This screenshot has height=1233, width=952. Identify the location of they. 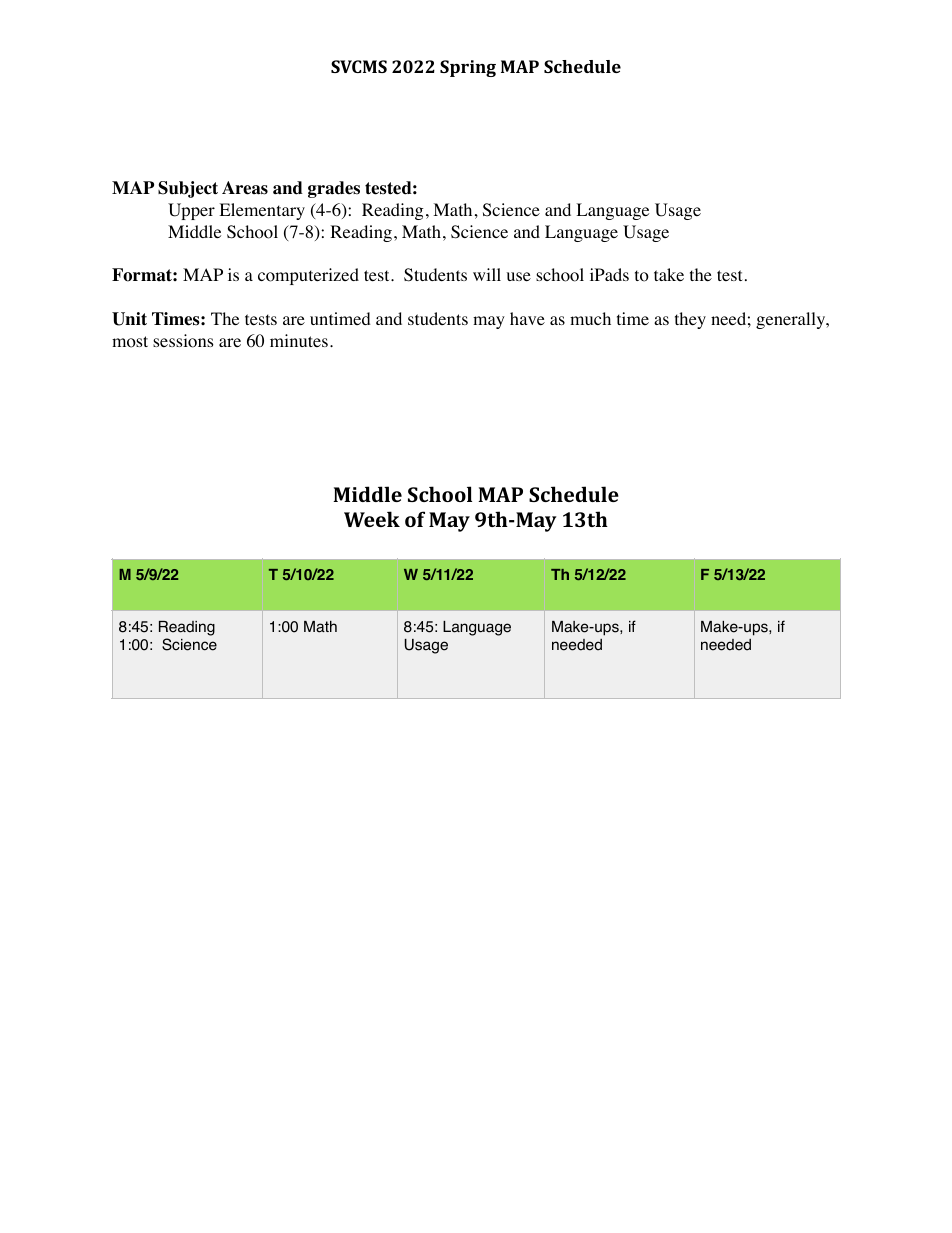
(690, 320).
